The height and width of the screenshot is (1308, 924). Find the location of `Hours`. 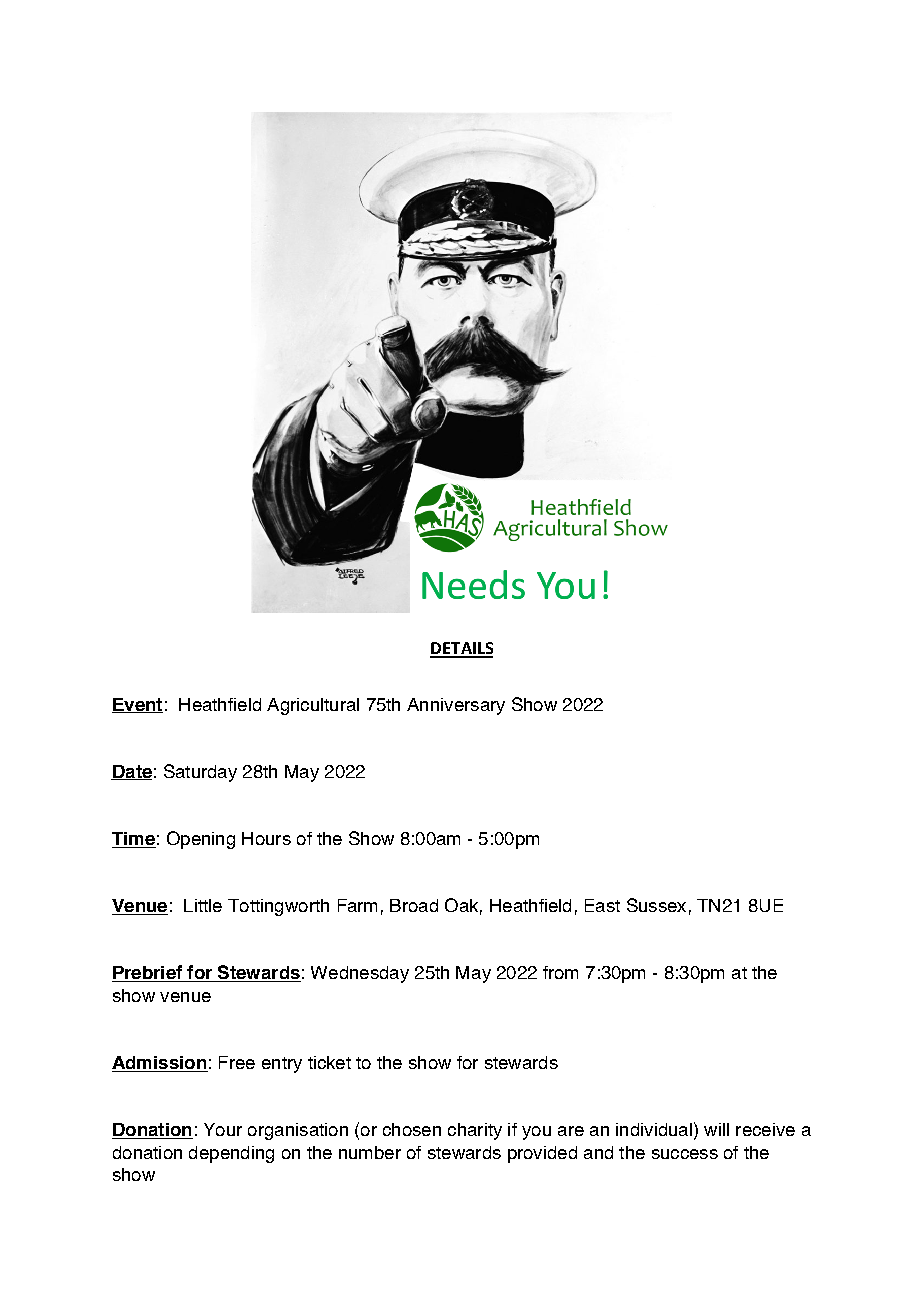

Hours is located at coordinates (266, 838).
